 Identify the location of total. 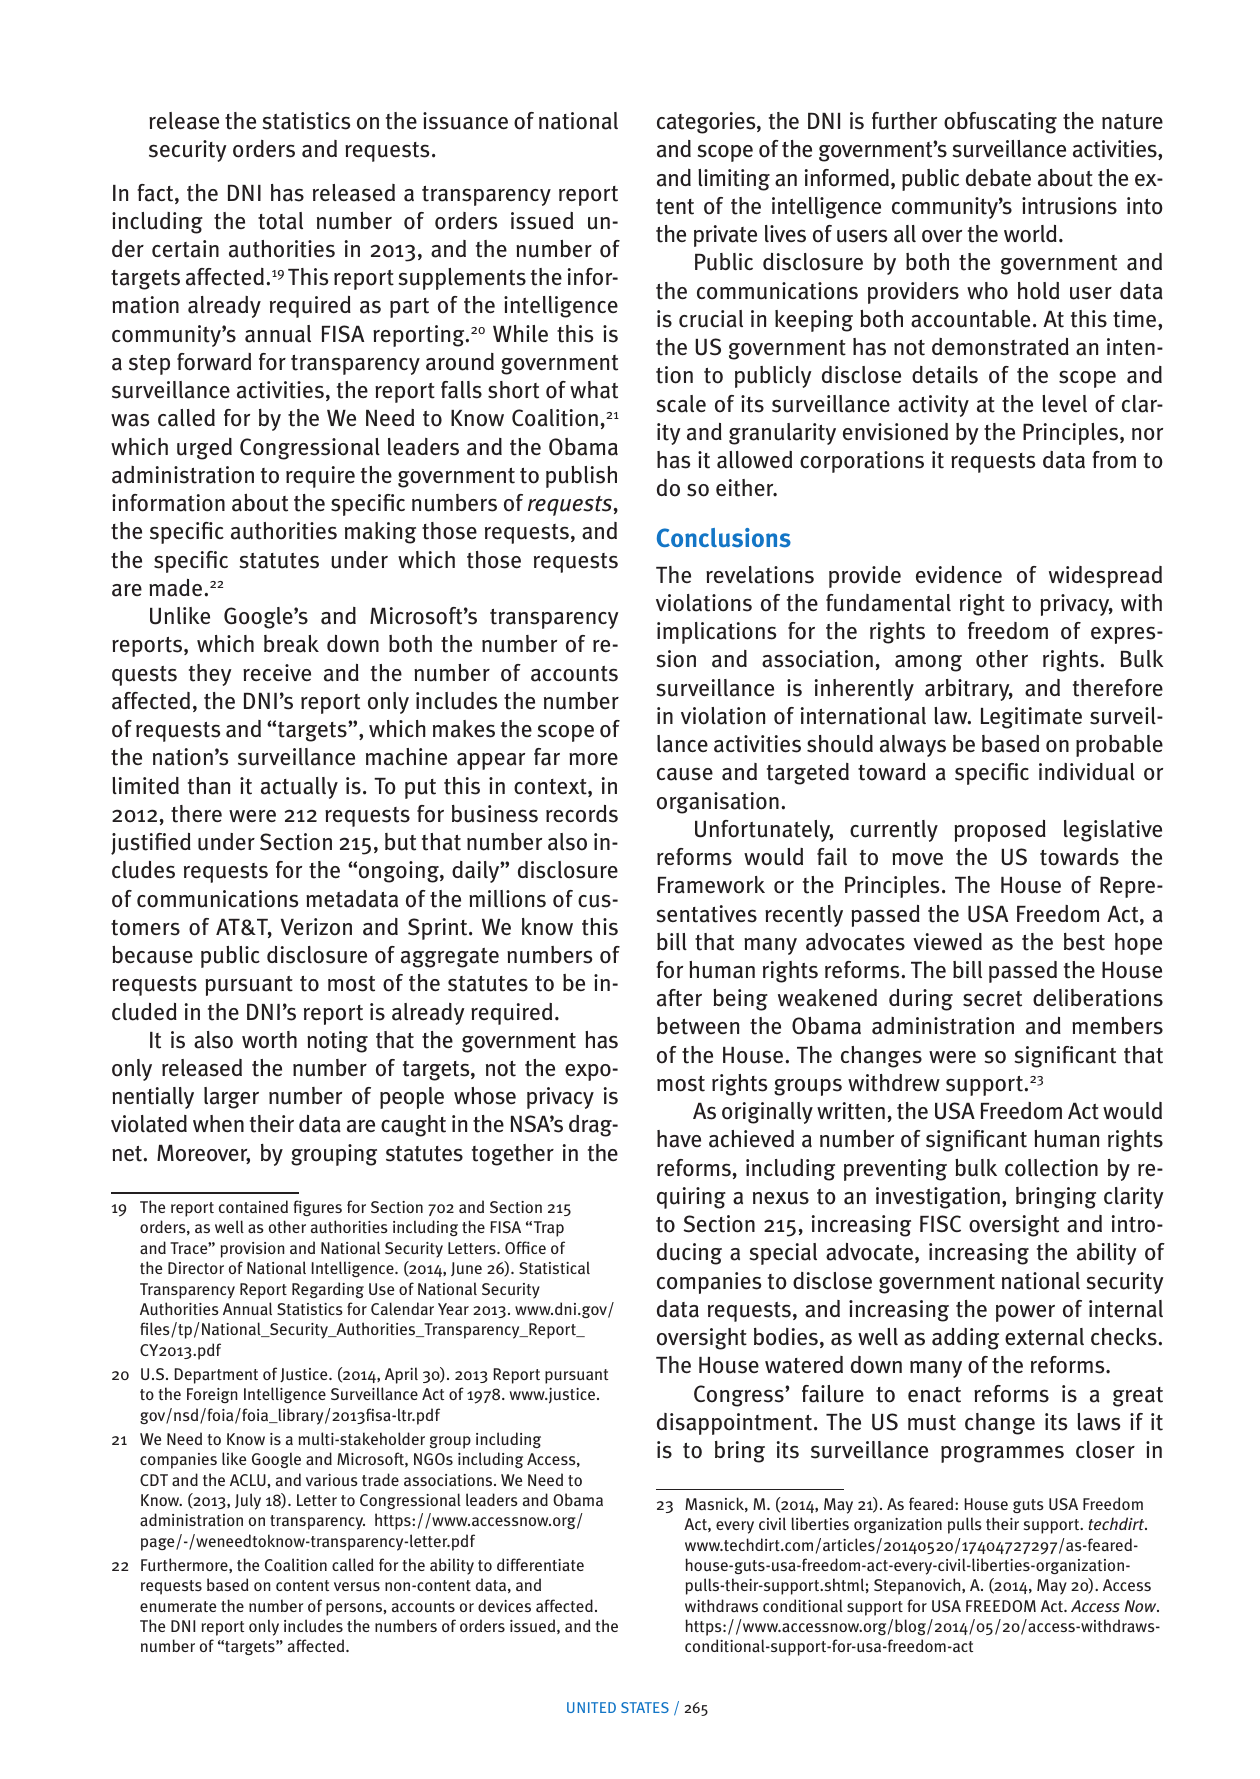
(280, 221).
